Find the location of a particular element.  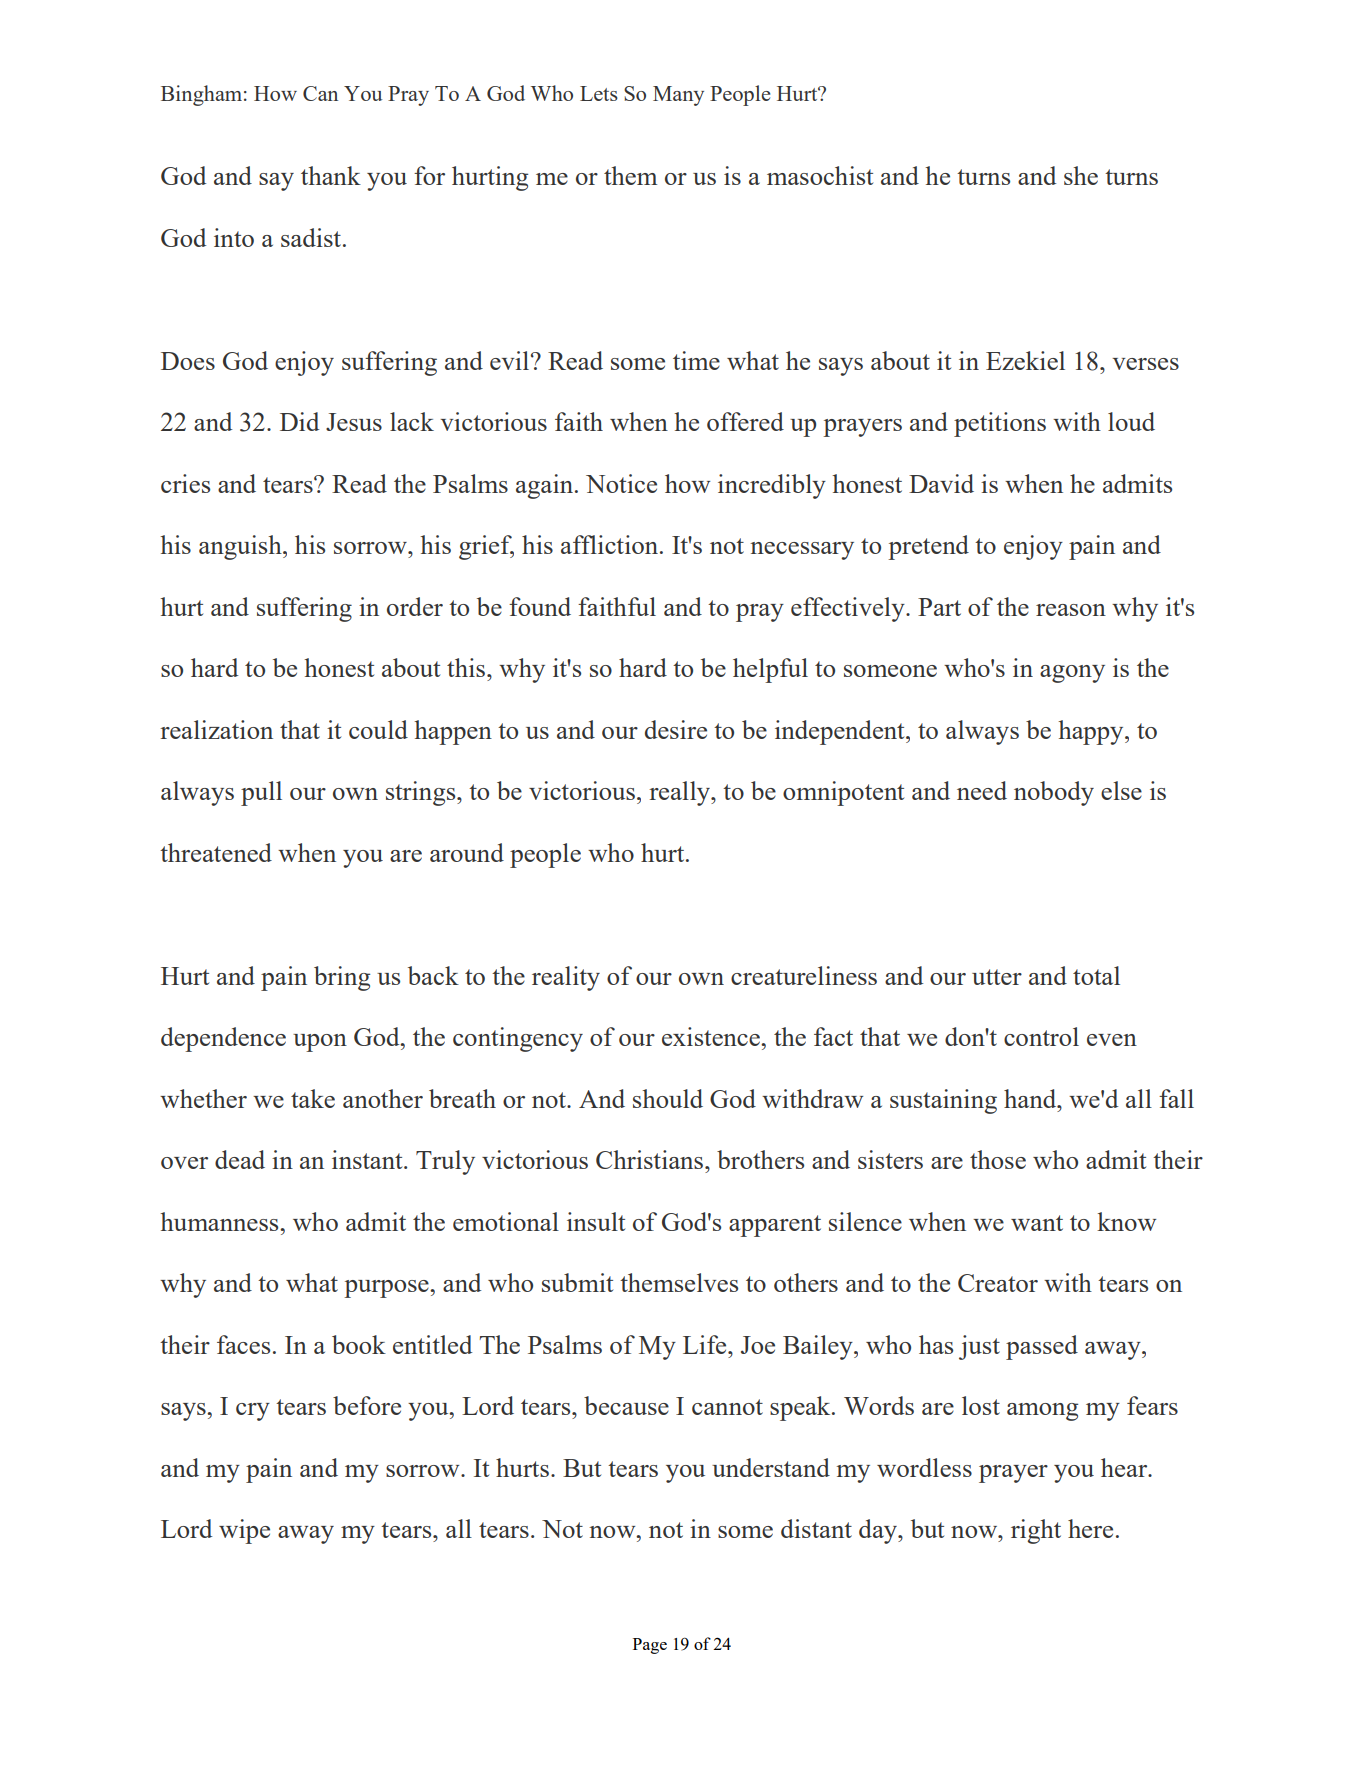

Many is located at coordinates (678, 96).
